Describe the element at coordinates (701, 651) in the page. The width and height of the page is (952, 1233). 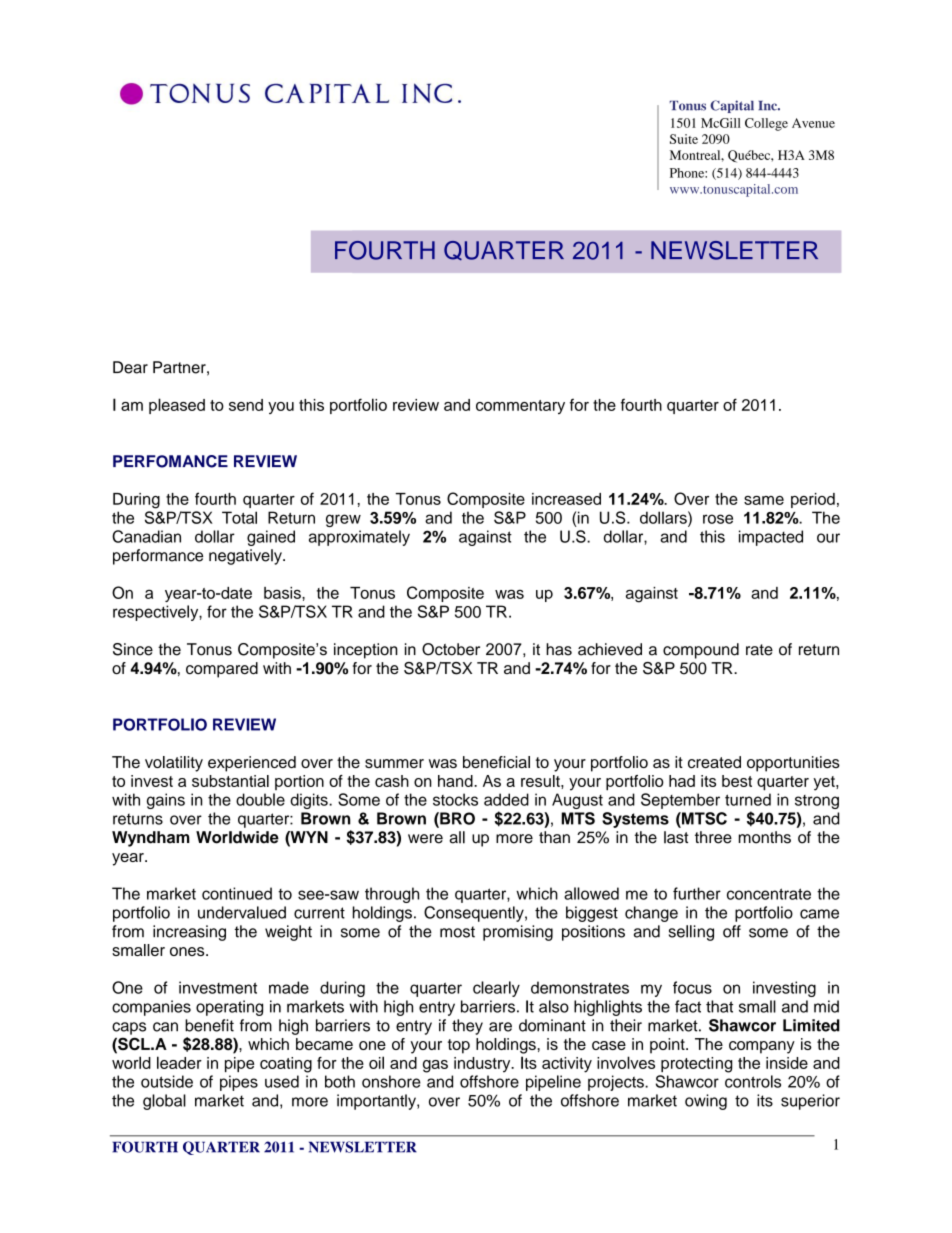
I see `compound` at that location.
